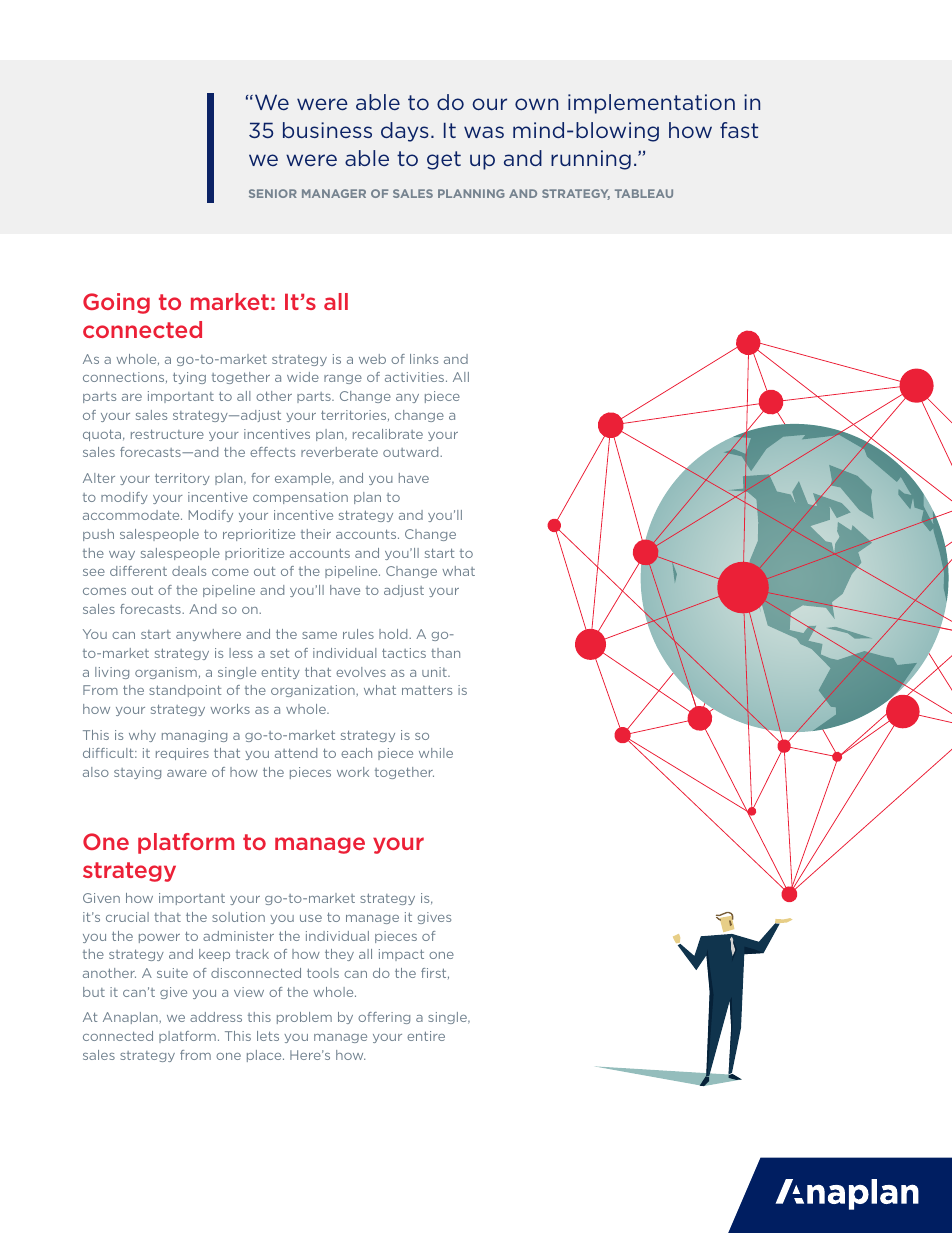 Image resolution: width=952 pixels, height=1233 pixels. I want to click on activities, so click(416, 377).
